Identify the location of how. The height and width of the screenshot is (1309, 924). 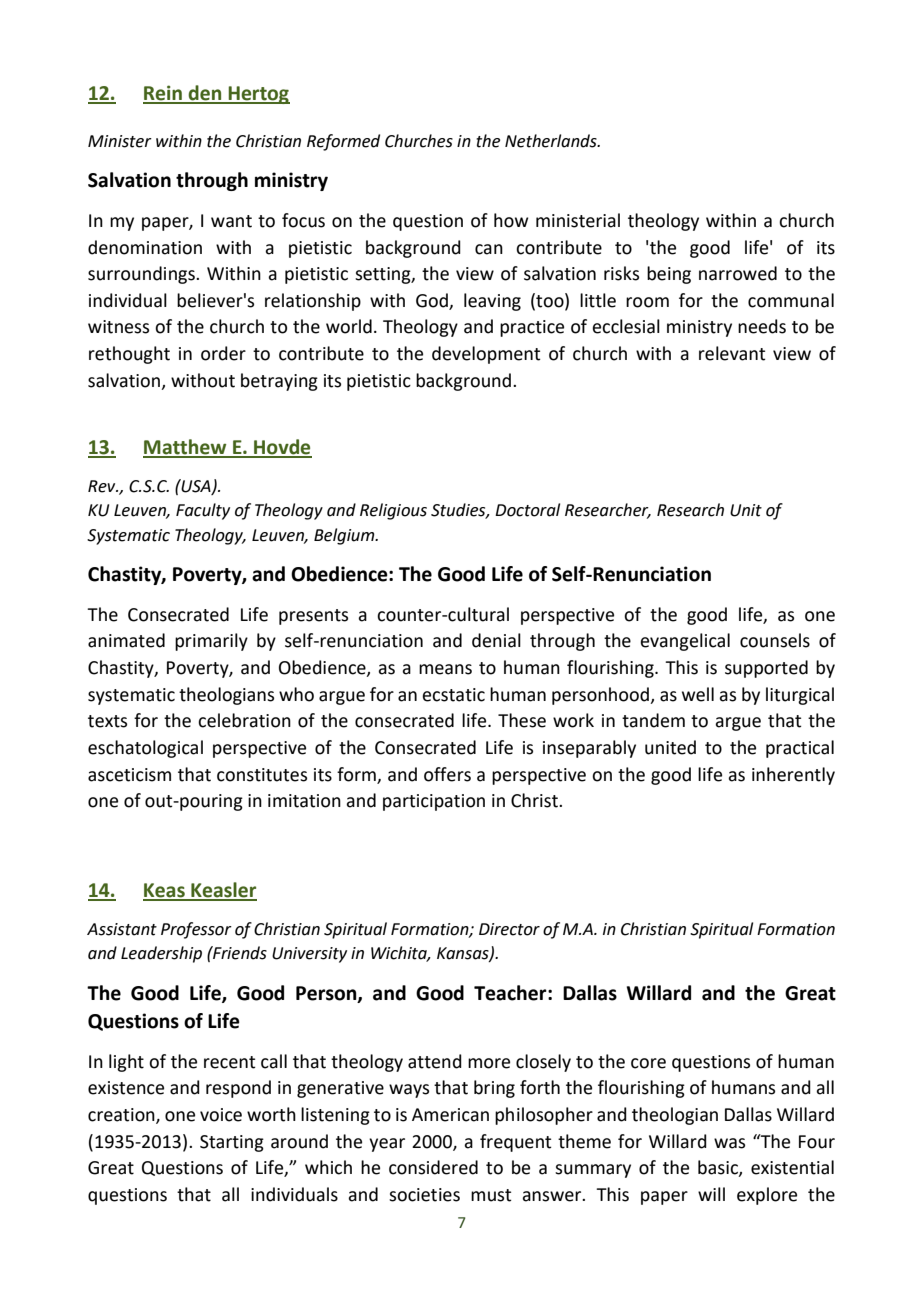
(511, 220).
